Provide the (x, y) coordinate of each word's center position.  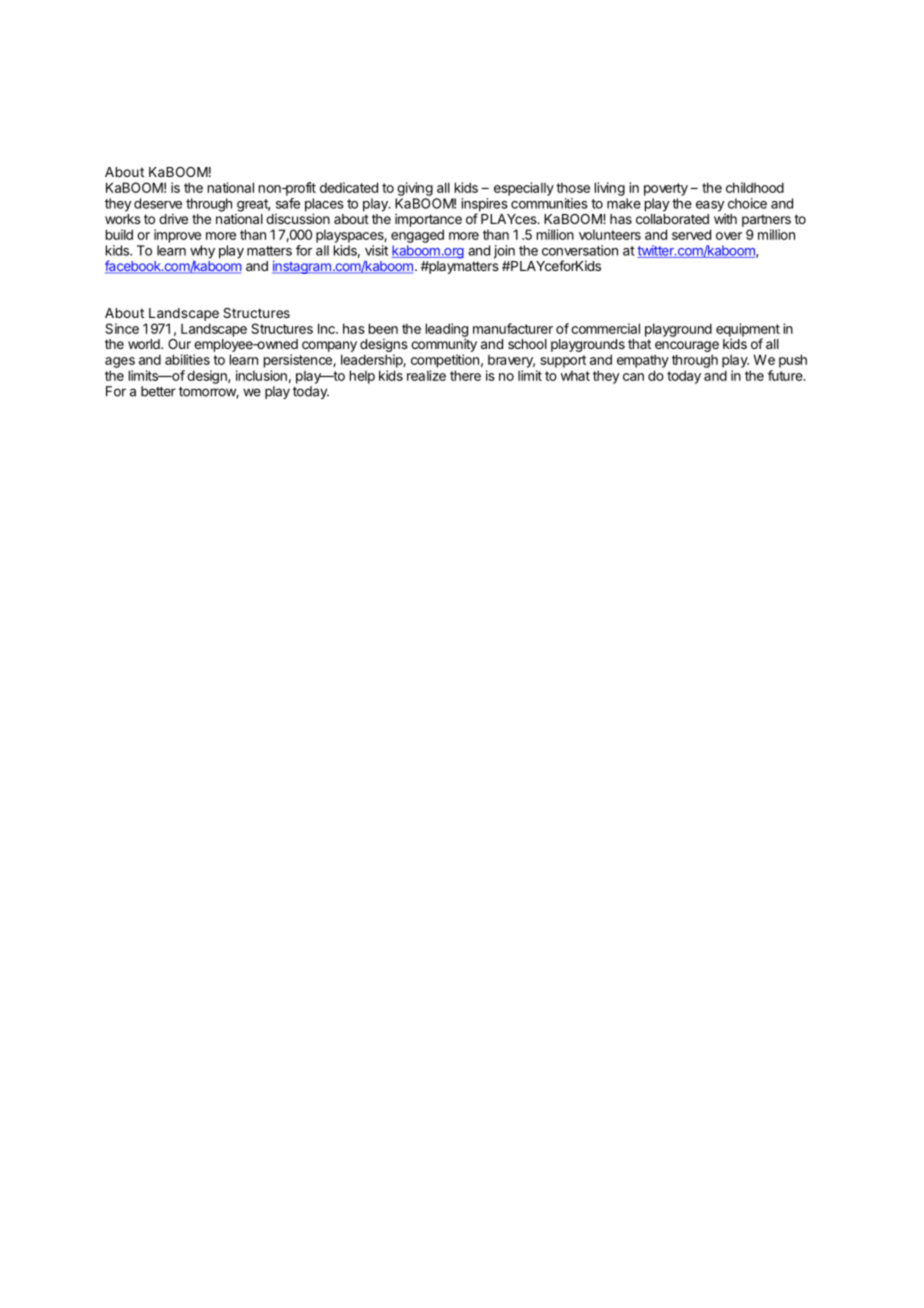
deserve (158, 203)
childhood (755, 187)
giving (415, 189)
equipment (748, 331)
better (158, 391)
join (504, 252)
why (202, 253)
